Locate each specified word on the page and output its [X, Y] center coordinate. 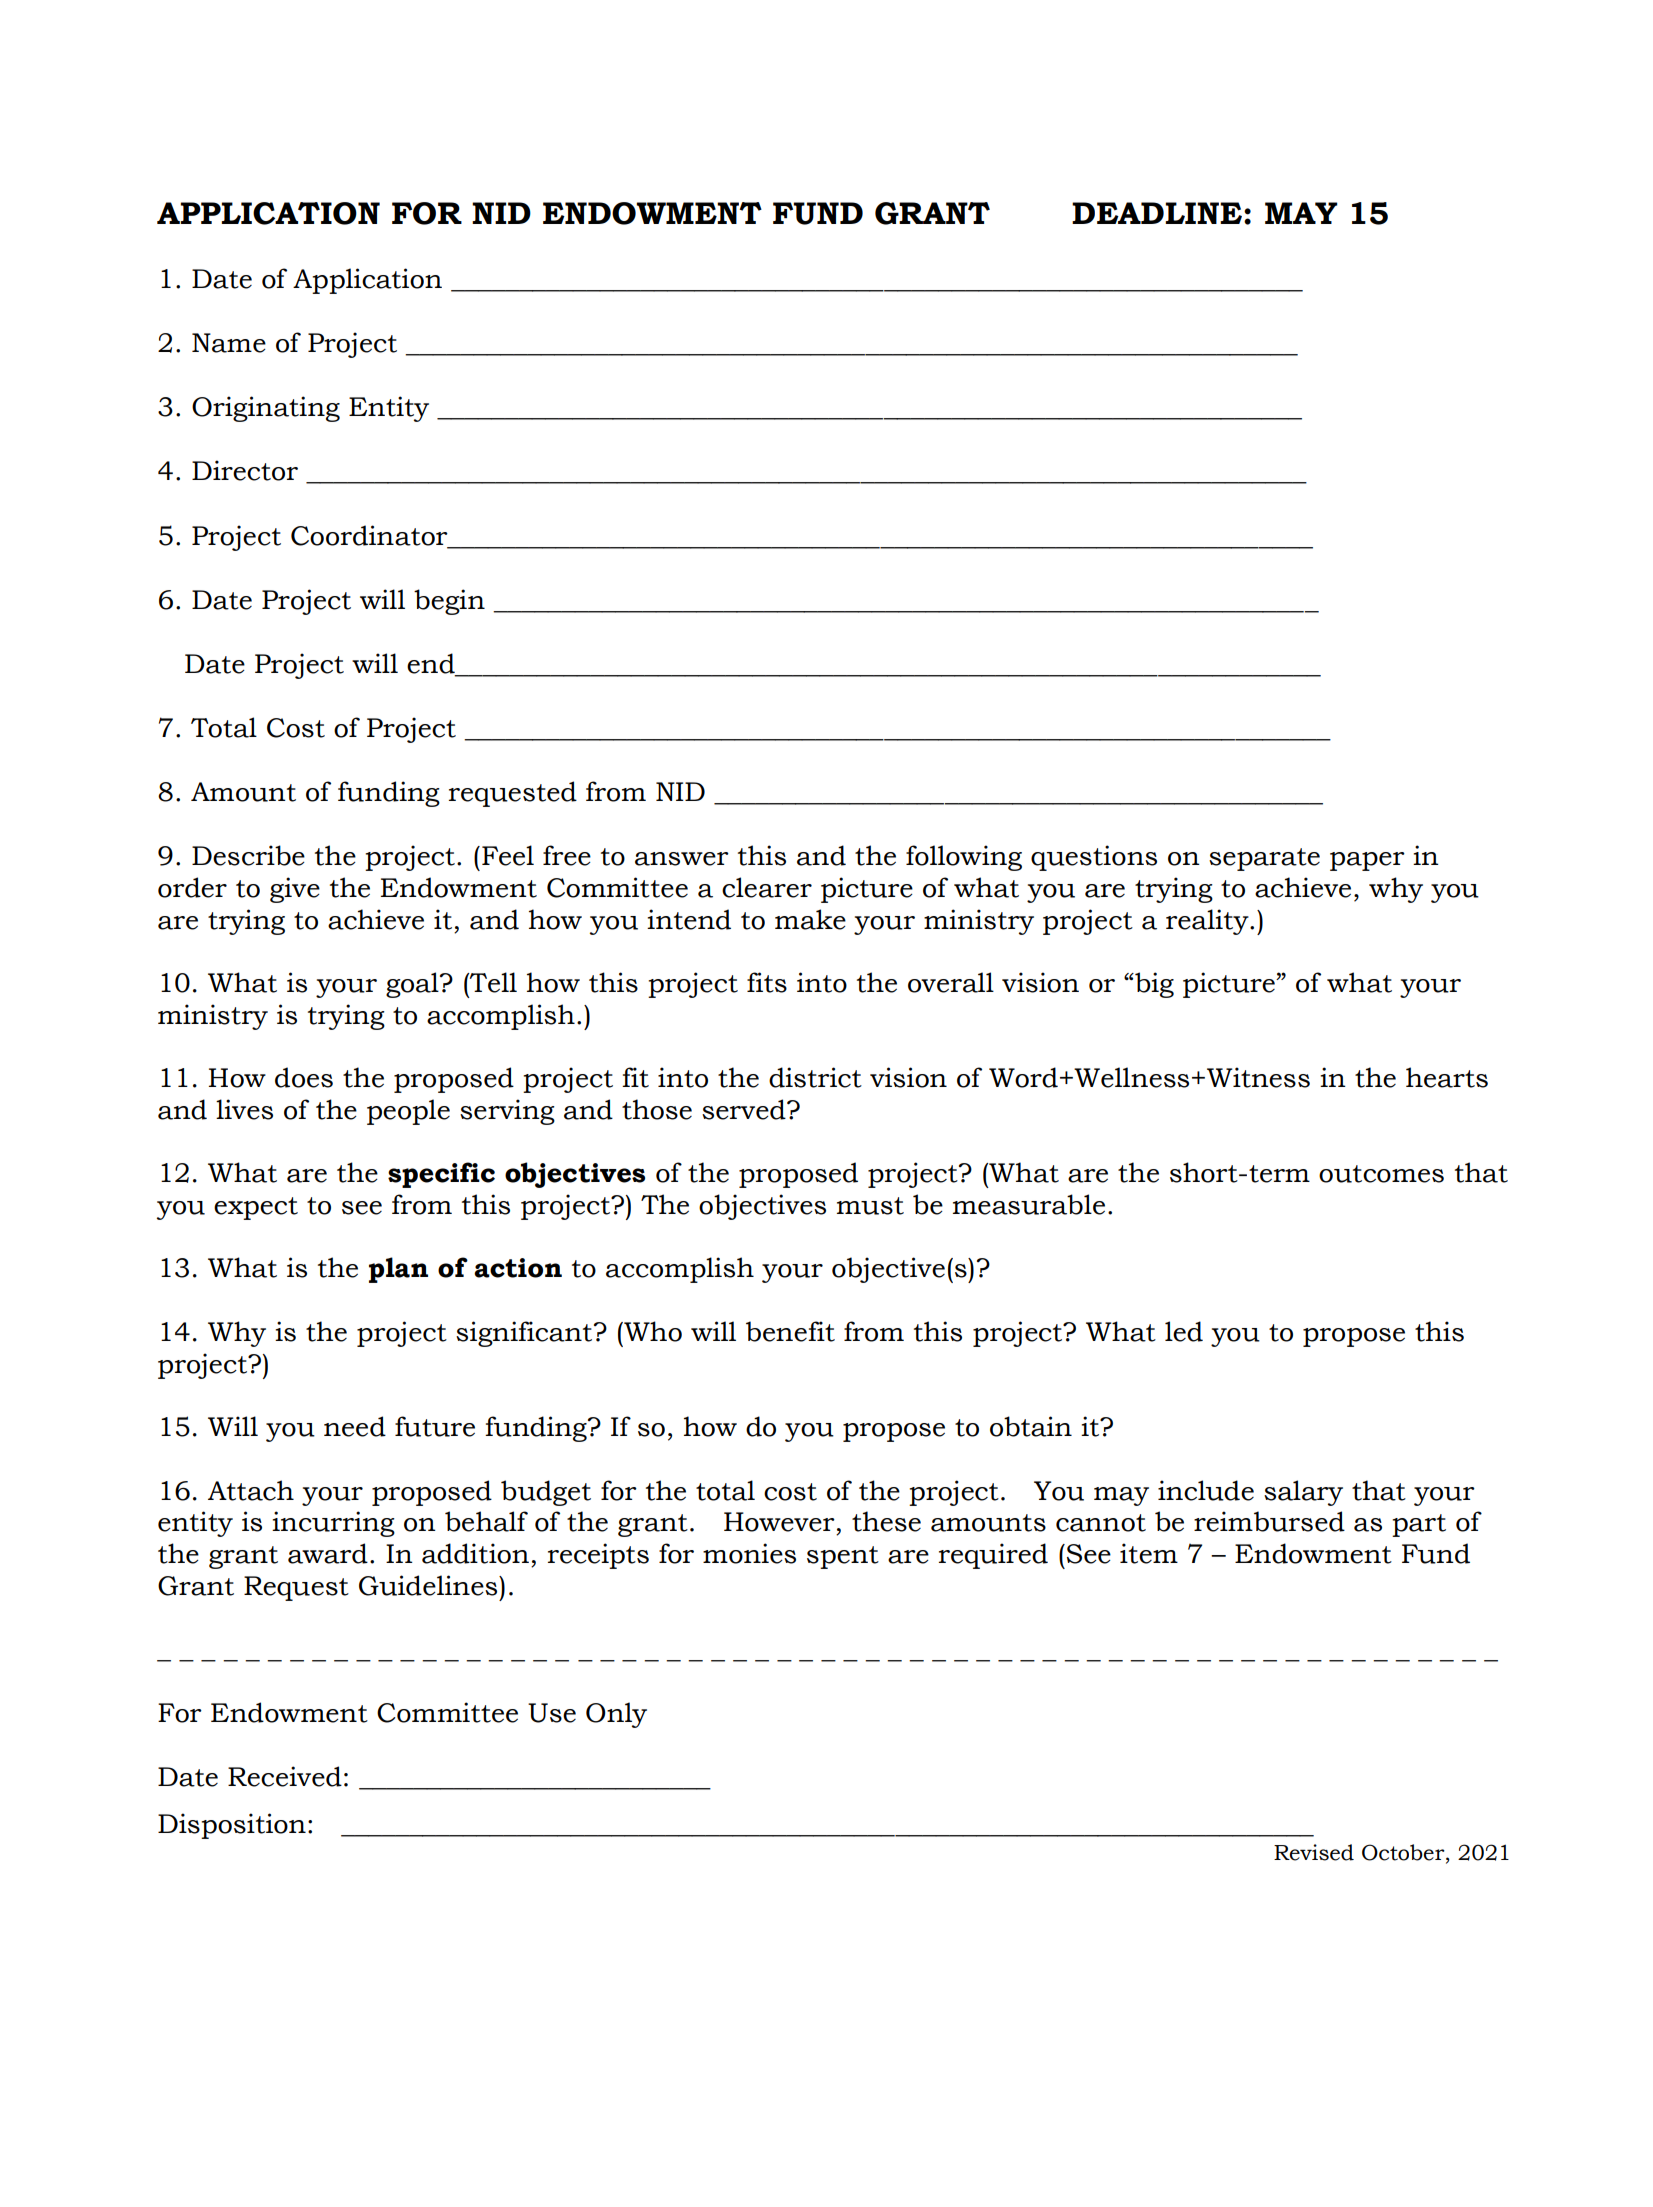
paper [1367, 861]
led [1184, 1331]
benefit [790, 1331]
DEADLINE [1158, 213]
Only [616, 1715]
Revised [1314, 1852]
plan [398, 1270]
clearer [767, 887]
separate [1264, 859]
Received [285, 1776]
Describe [248, 855]
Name [229, 343]
